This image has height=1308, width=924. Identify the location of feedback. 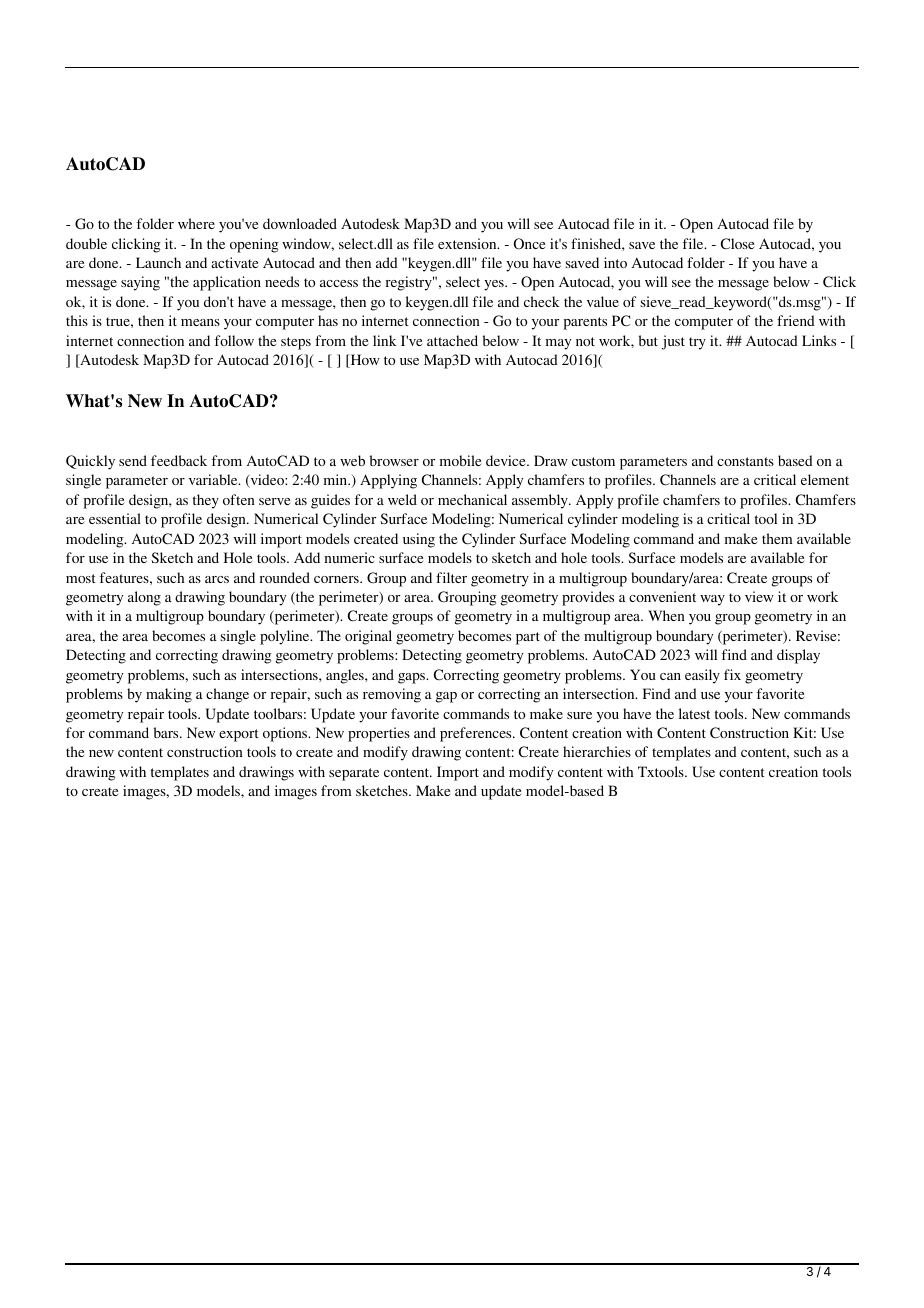
(179, 460).
